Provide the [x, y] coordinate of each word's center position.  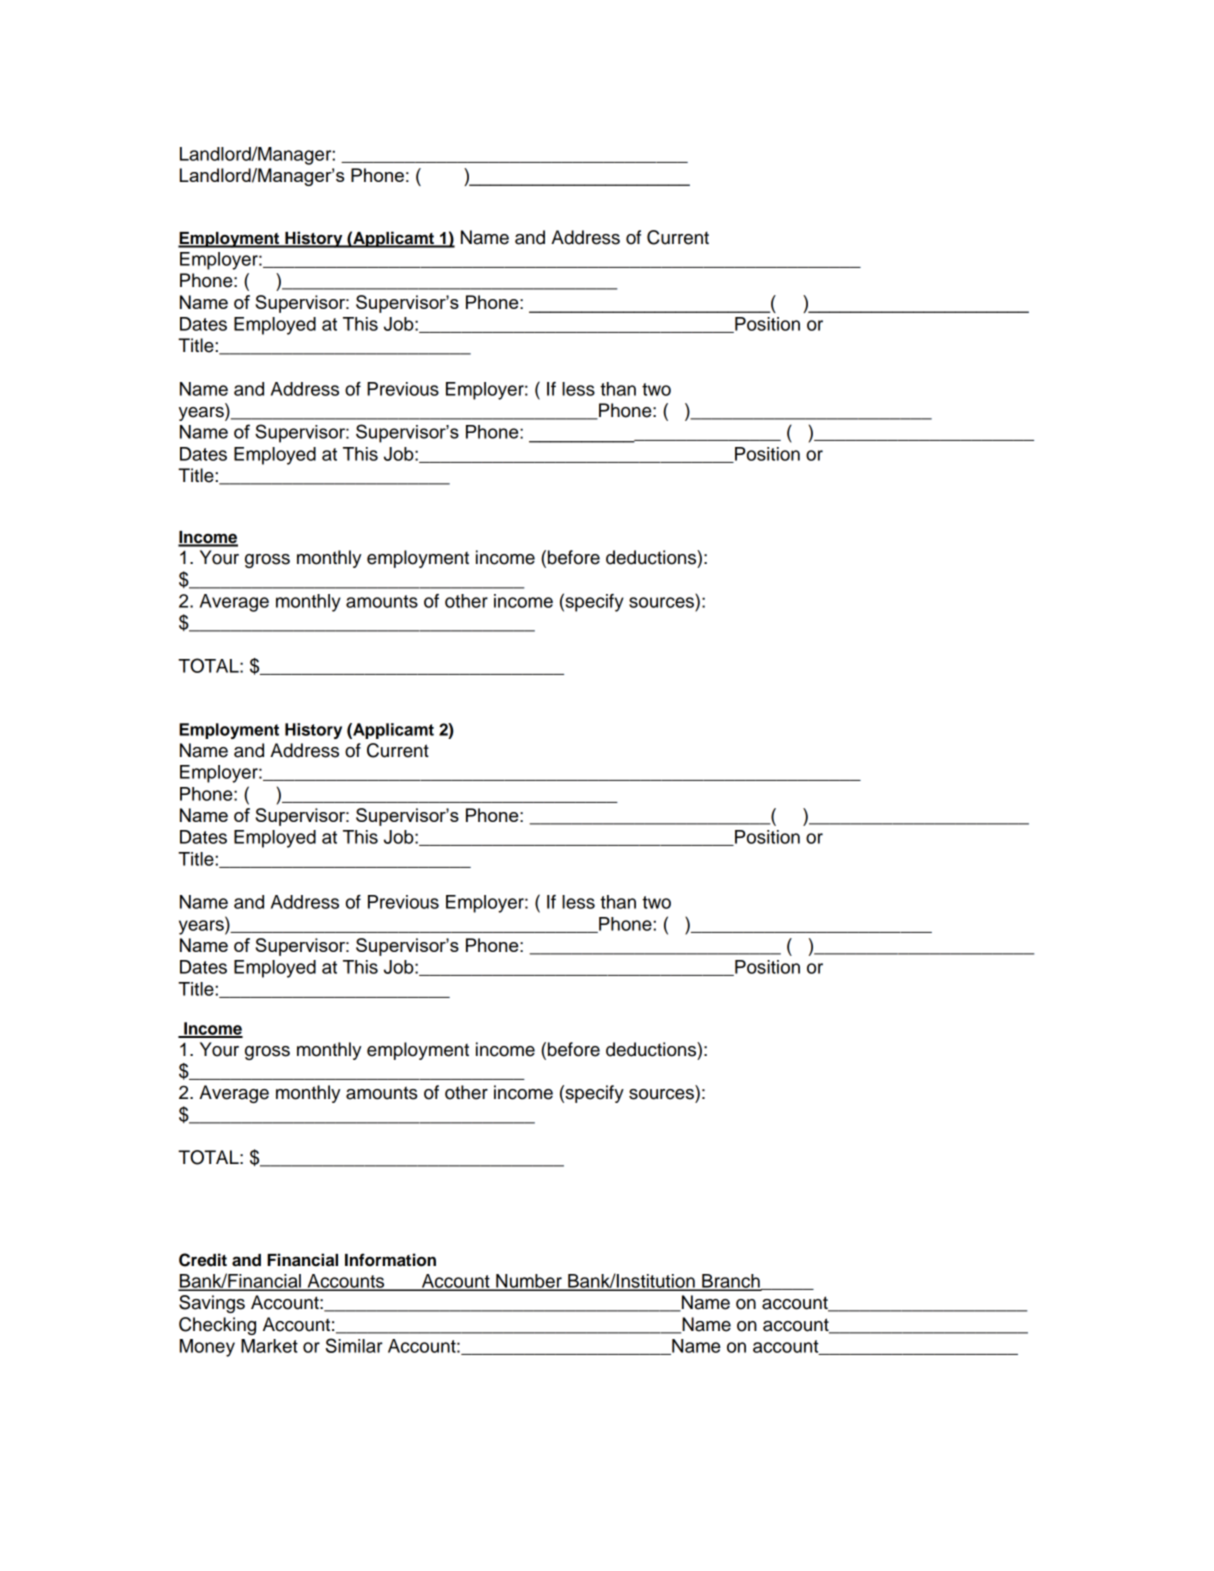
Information [390, 1260]
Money [207, 1348]
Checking [217, 1326]
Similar [354, 1345]
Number [529, 1282]
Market [269, 1346]
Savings [212, 1304]
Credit [203, 1260]
